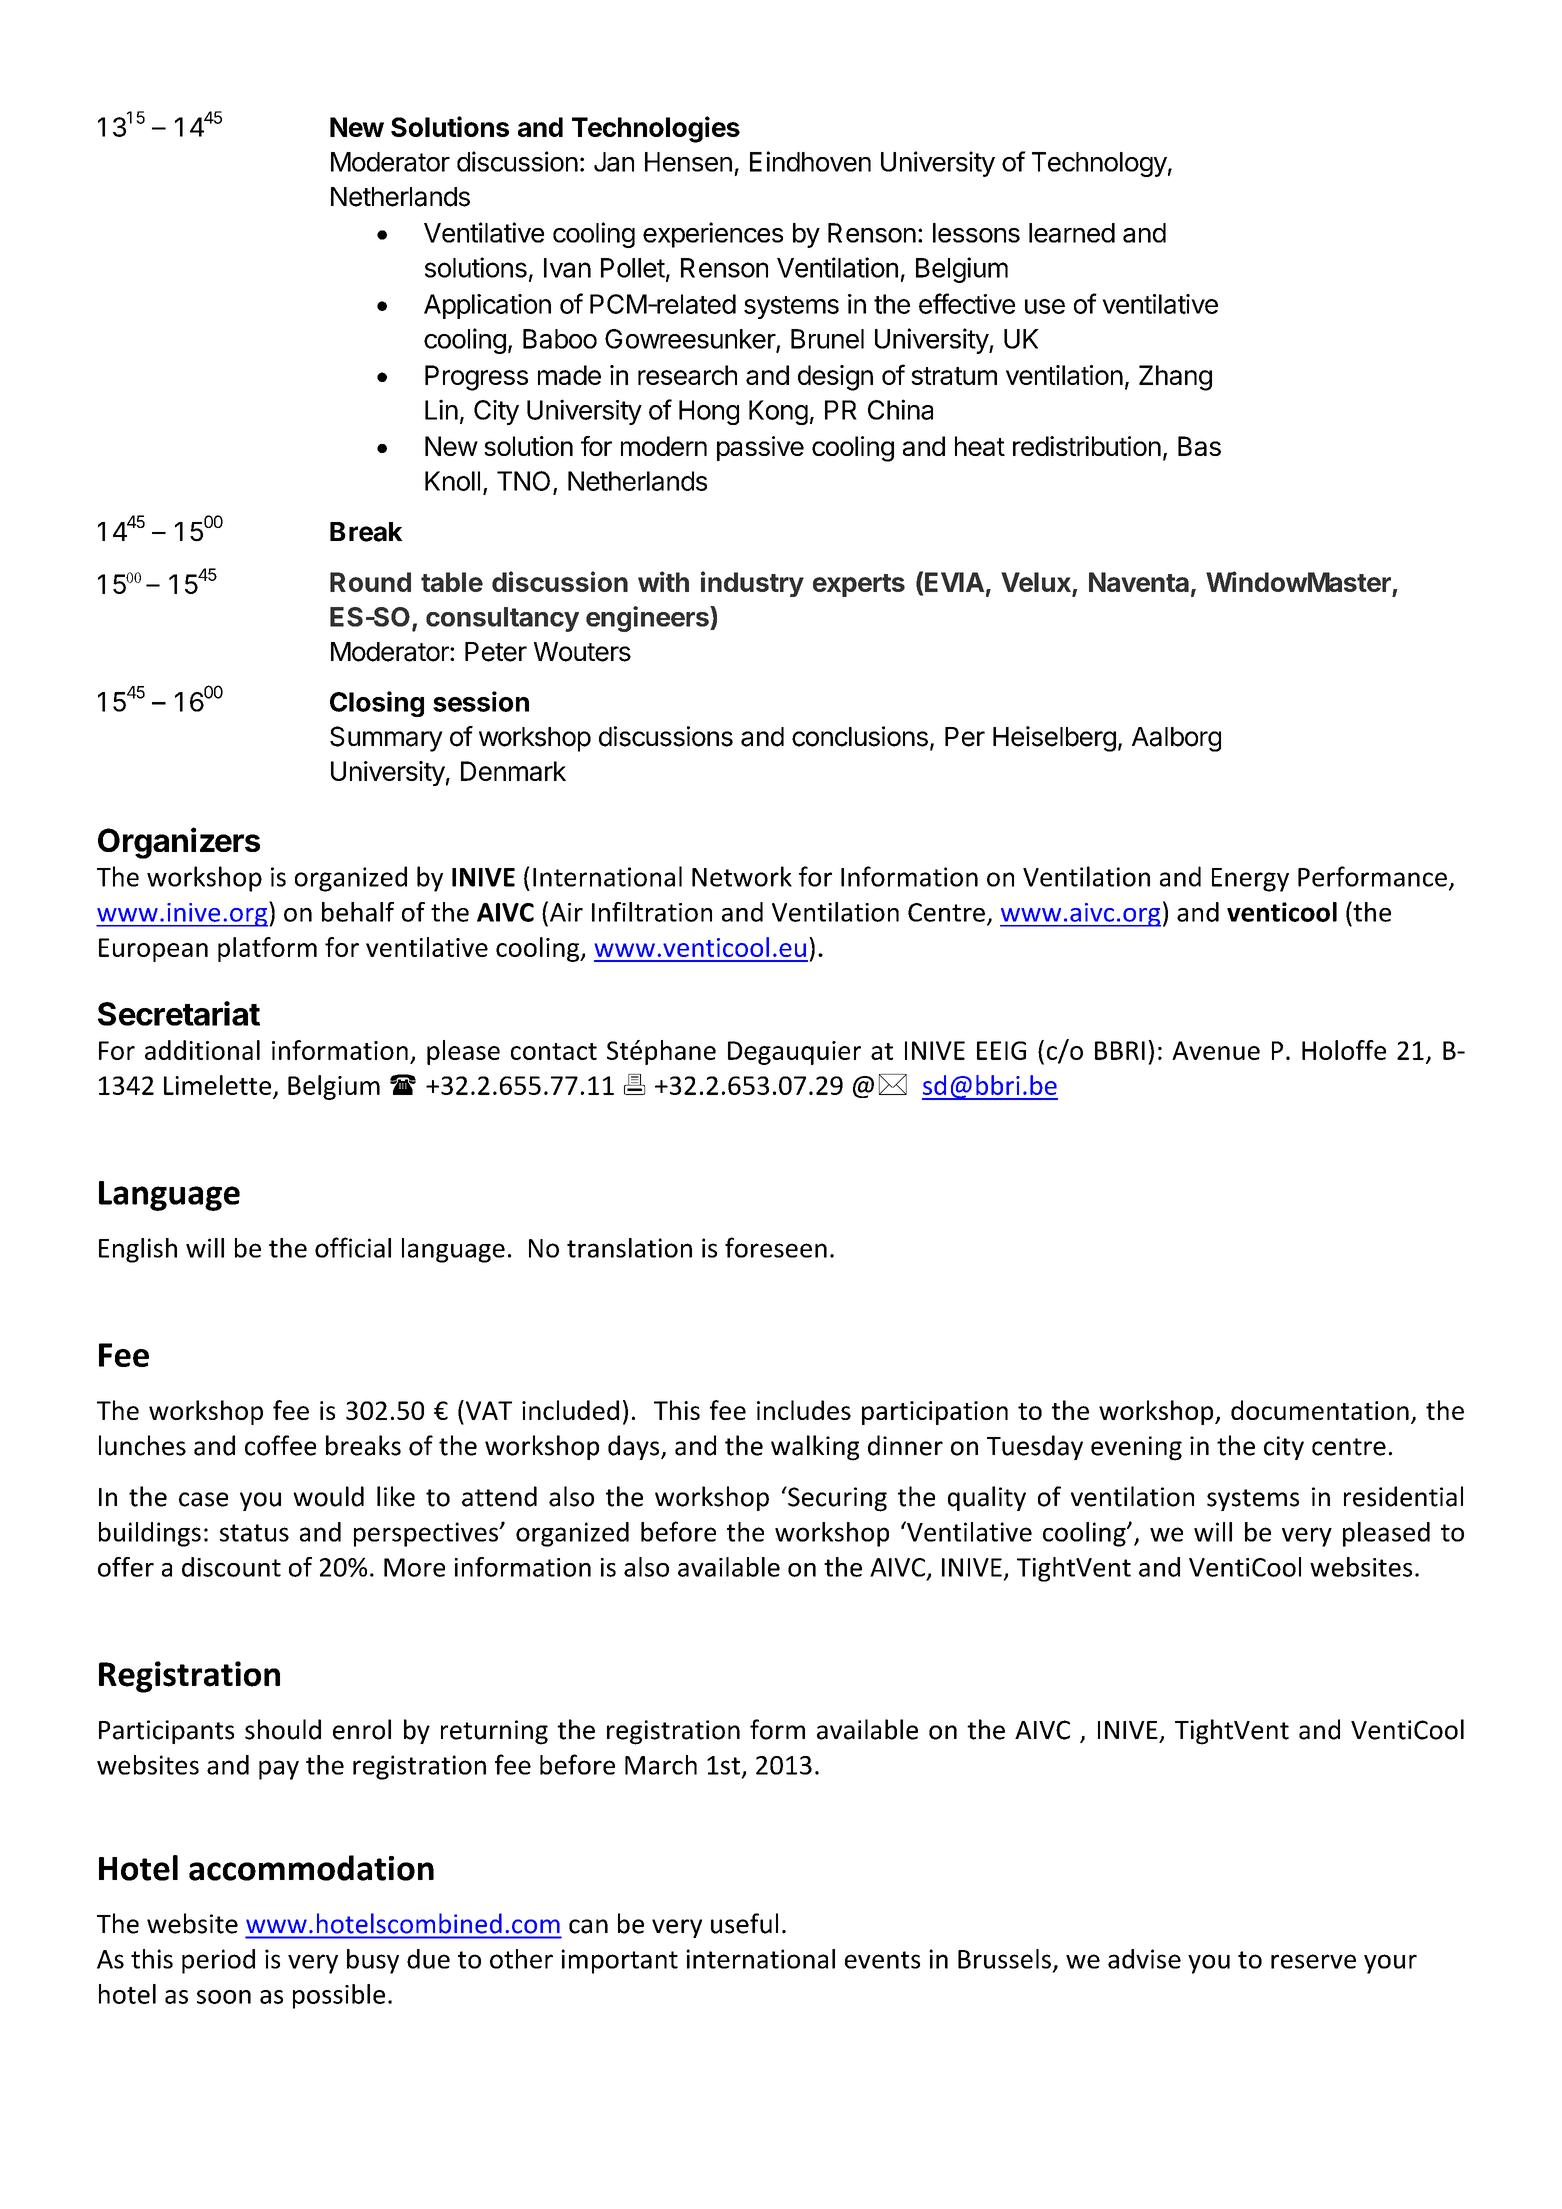 This image has height=2209, width=1562. I want to click on period, so click(218, 1961).
